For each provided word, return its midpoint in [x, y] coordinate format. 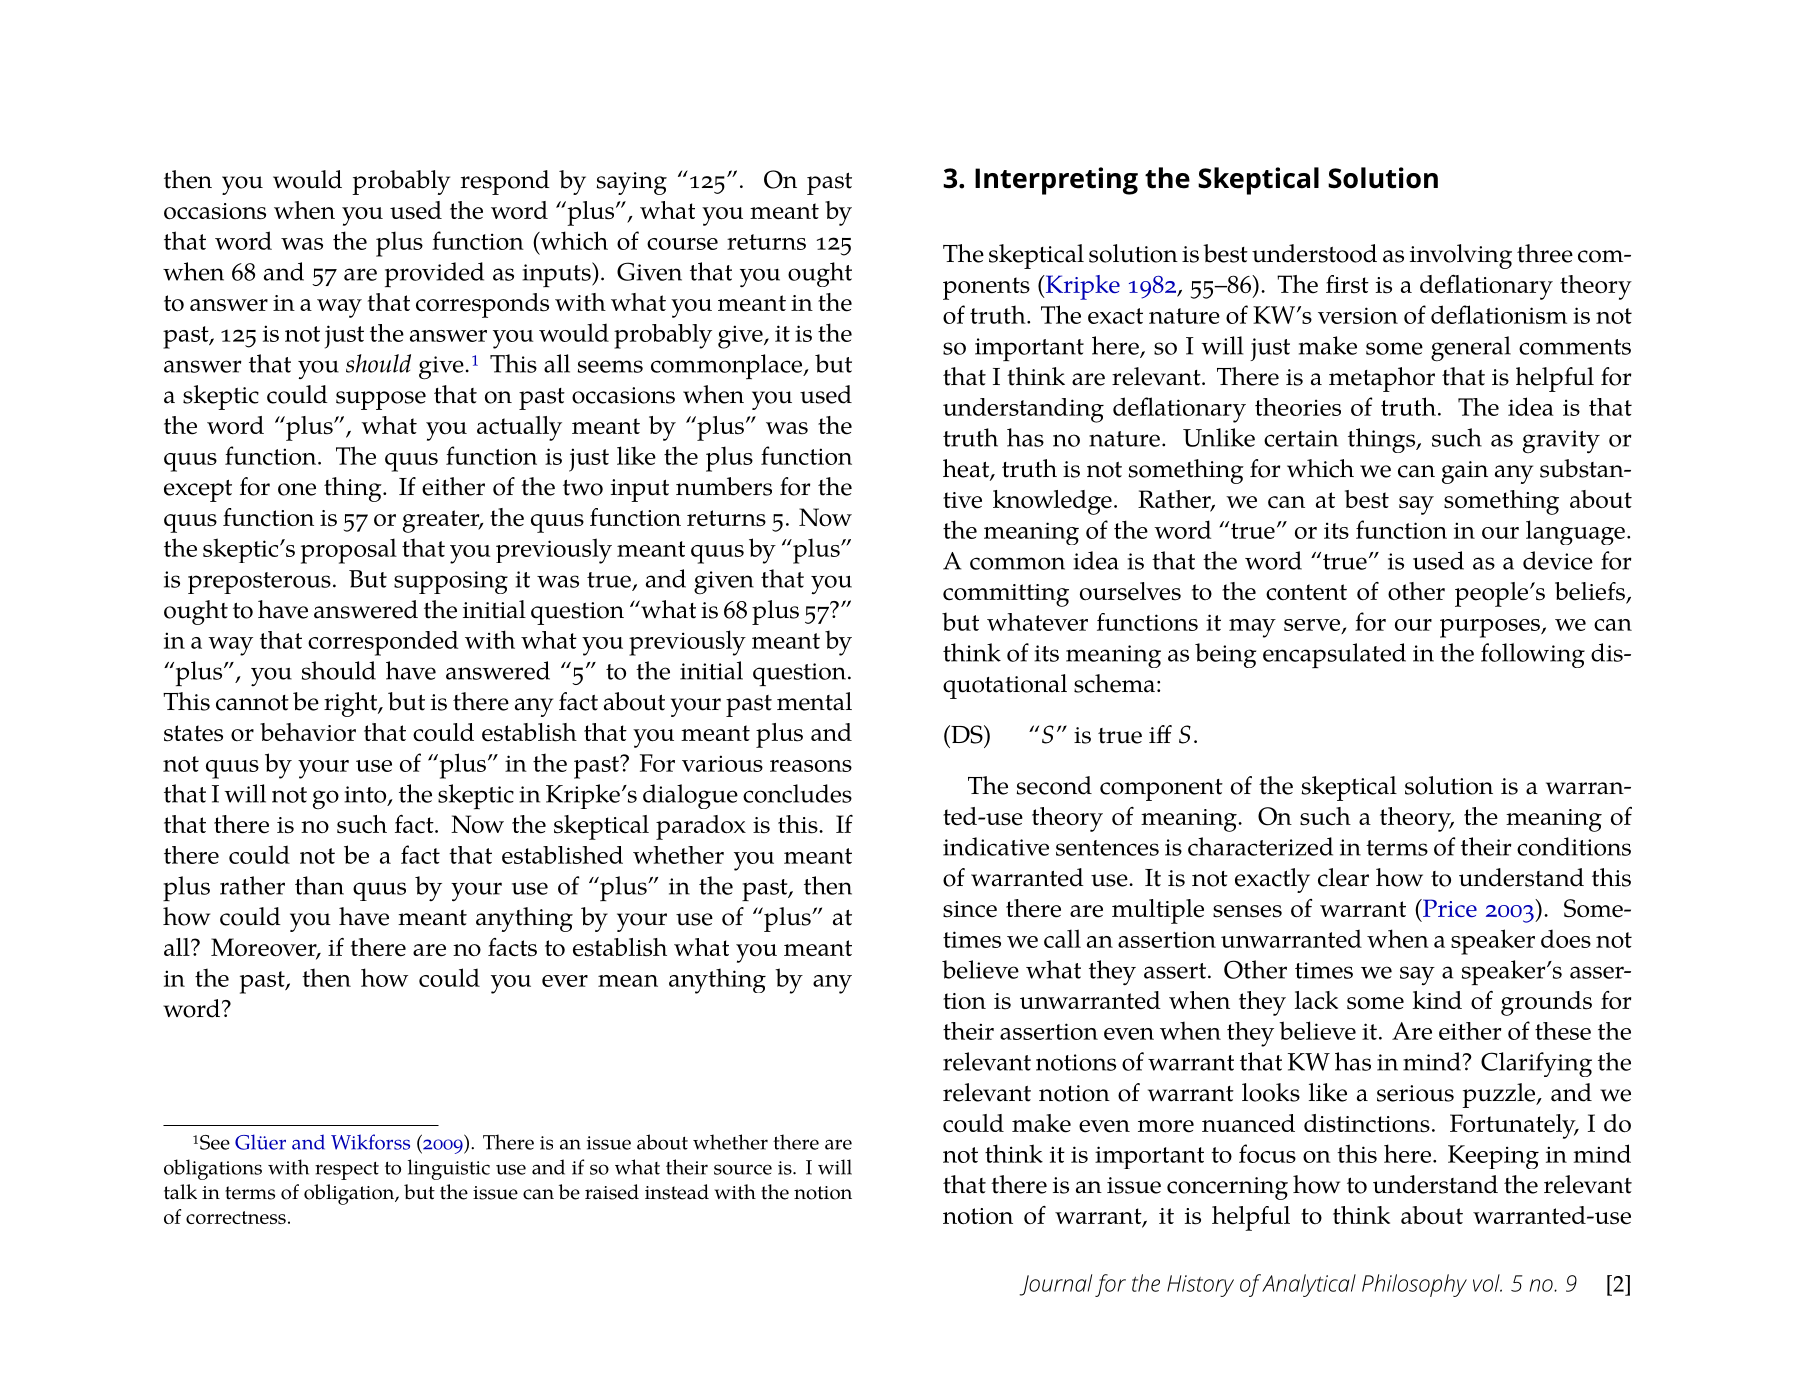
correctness [236, 1217]
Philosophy [1414, 1285]
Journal [1055, 1285]
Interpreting [1056, 181]
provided [434, 274]
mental [814, 701]
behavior [308, 732]
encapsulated [1334, 655]
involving [1461, 256]
